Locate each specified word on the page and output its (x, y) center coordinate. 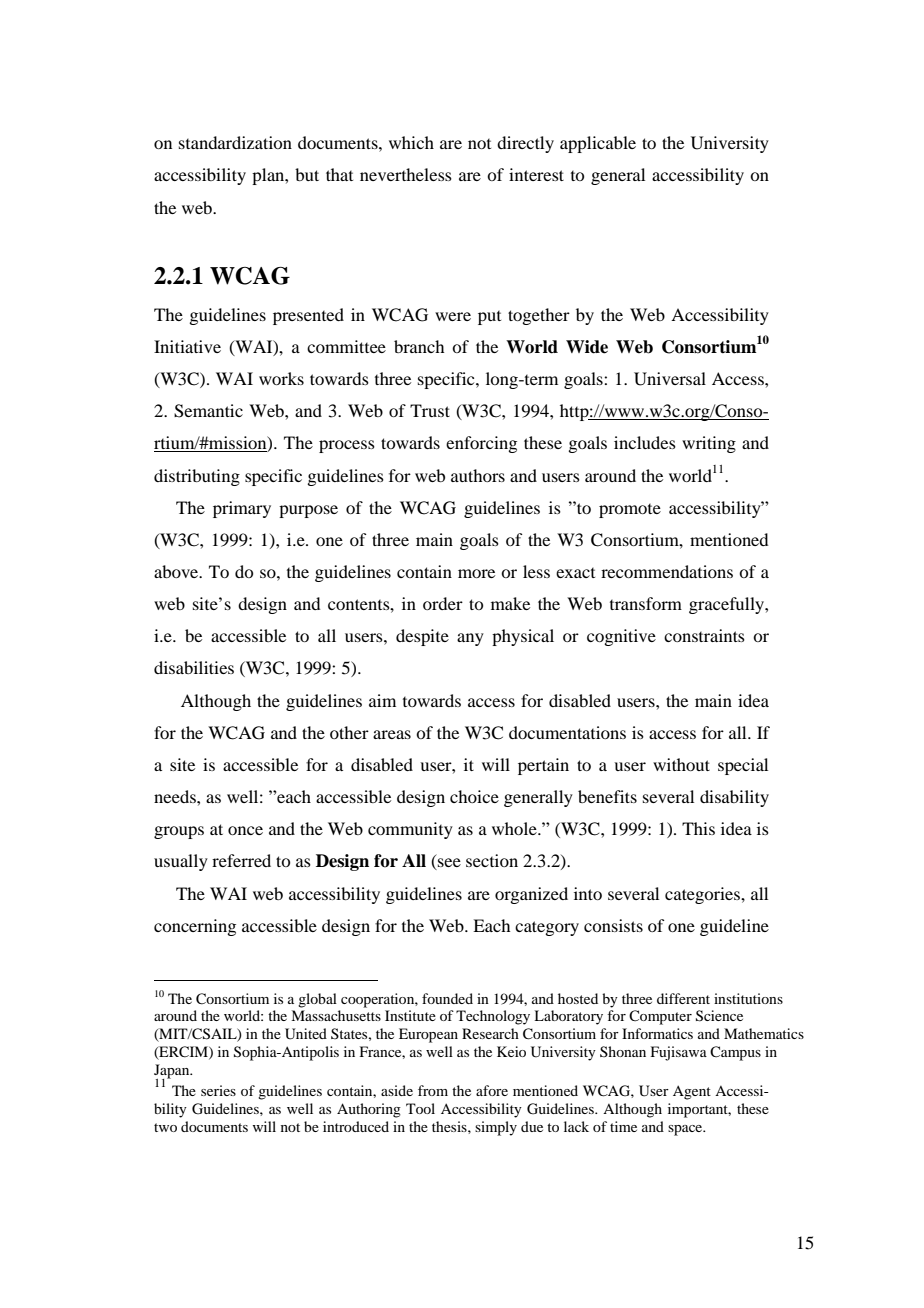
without (681, 764)
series (218, 1090)
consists (613, 925)
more (476, 573)
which (411, 142)
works (281, 378)
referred (241, 860)
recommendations (667, 571)
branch (419, 346)
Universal (670, 379)
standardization (235, 142)
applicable (598, 144)
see (448, 864)
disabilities (194, 667)
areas (392, 734)
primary (242, 509)
